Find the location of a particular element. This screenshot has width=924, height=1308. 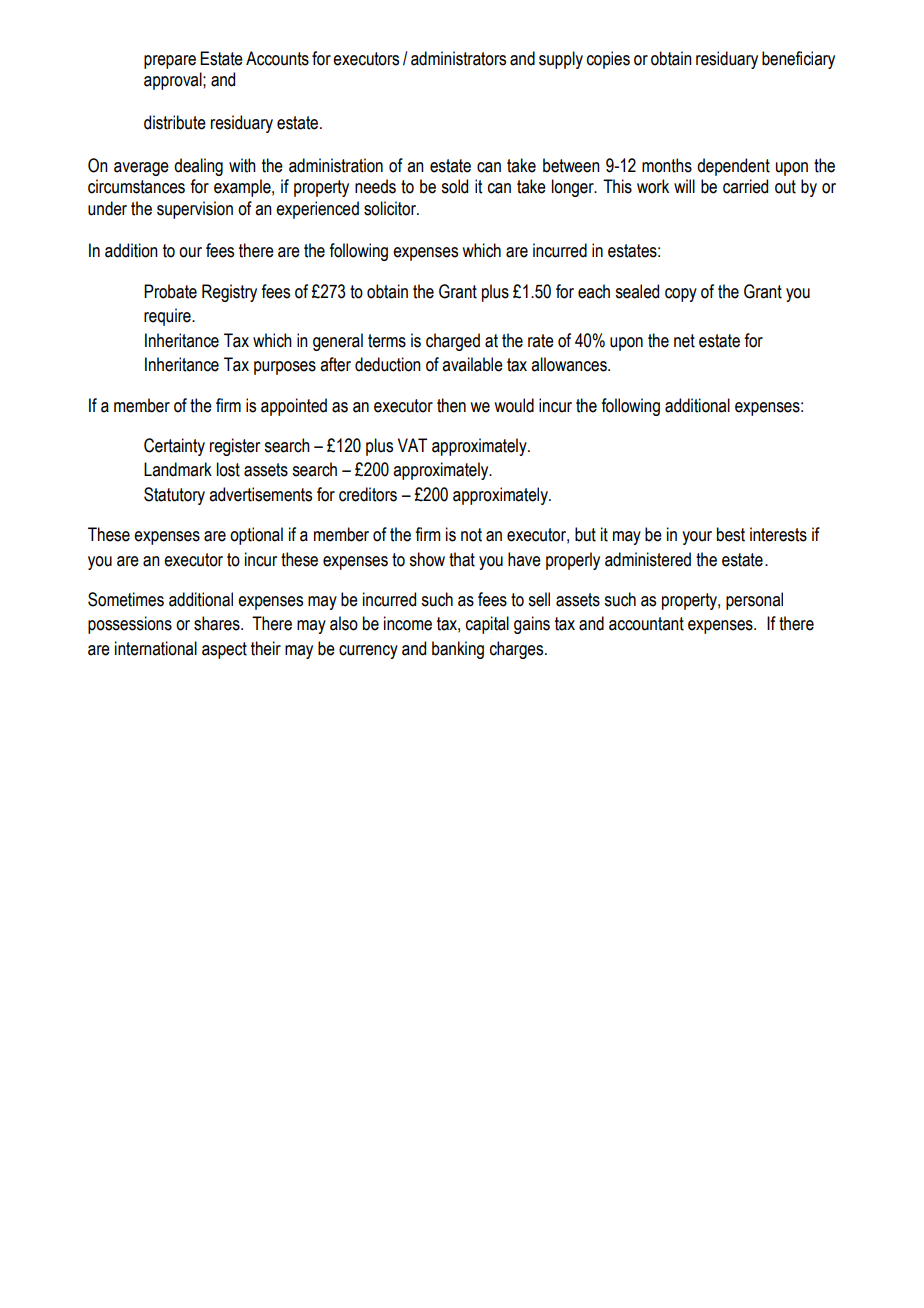

VAT is located at coordinates (412, 445).
